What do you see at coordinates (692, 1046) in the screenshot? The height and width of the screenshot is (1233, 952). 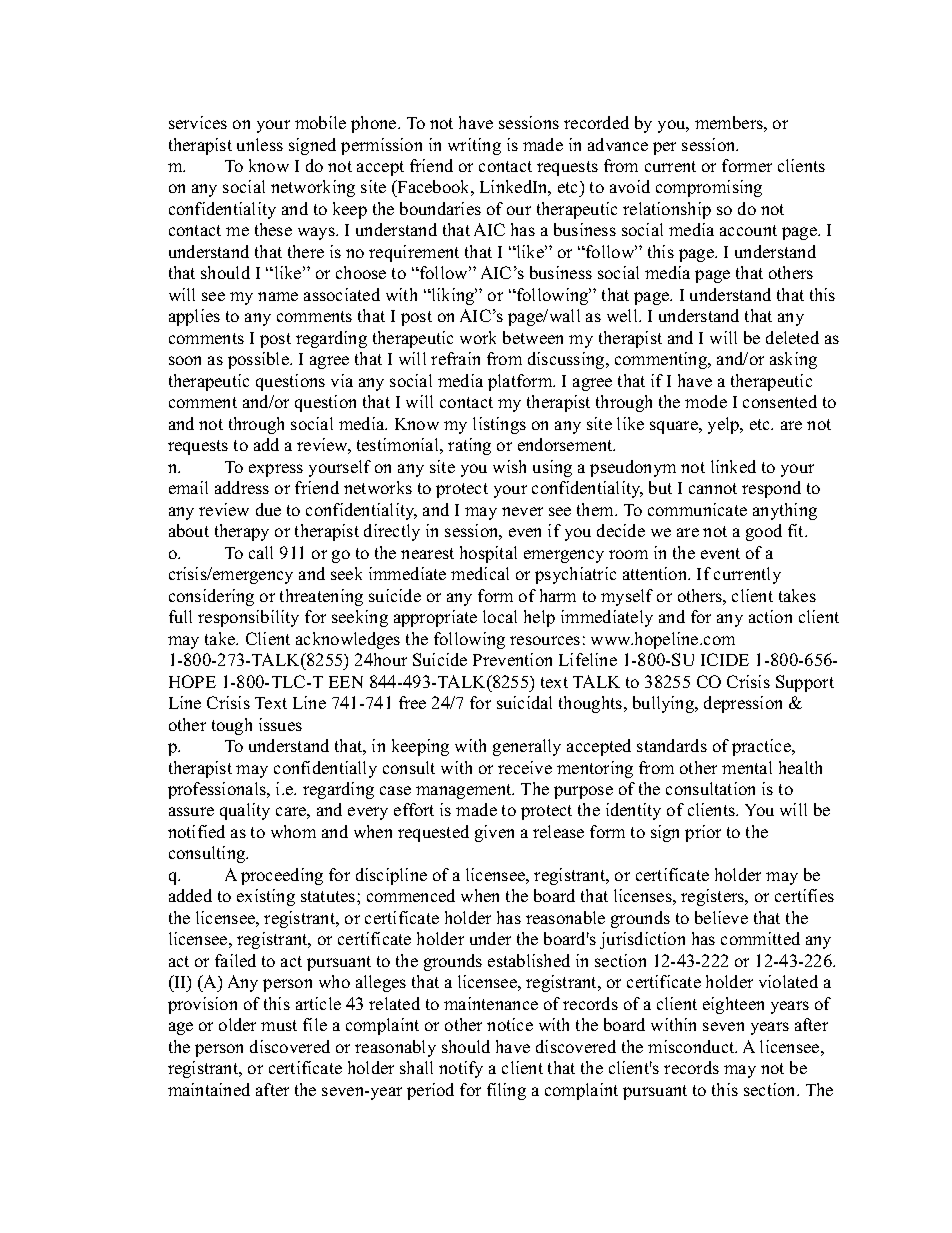 I see `misconduct` at bounding box center [692, 1046].
